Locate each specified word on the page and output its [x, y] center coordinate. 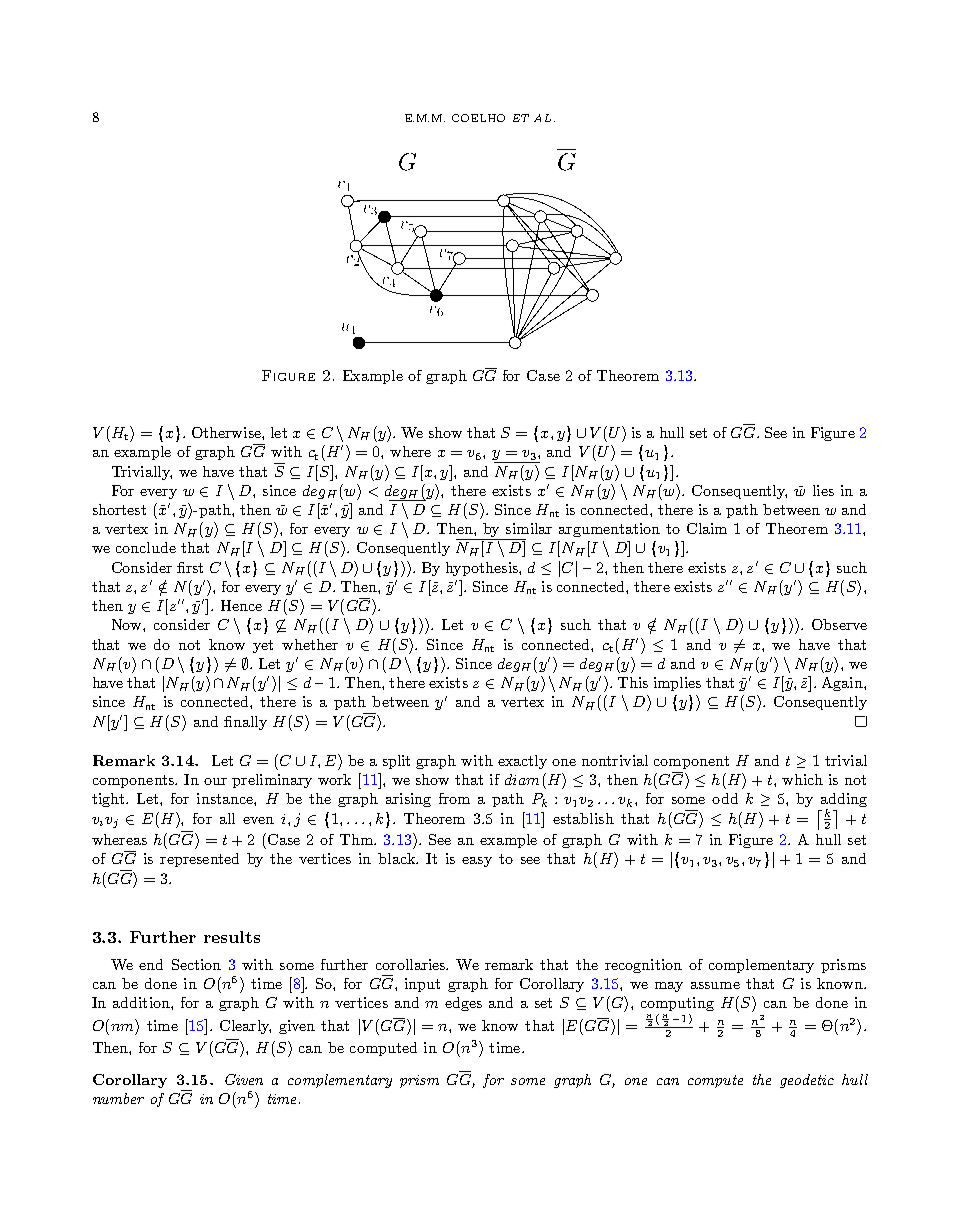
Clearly [245, 1027]
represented [199, 860]
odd [725, 798]
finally [245, 723]
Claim [707, 528]
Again [843, 684]
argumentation [609, 530]
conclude [146, 547]
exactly [522, 762]
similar [529, 528]
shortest [119, 509]
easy [477, 862]
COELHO [478, 118]
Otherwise [227, 432]
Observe [839, 624]
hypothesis [483, 569]
